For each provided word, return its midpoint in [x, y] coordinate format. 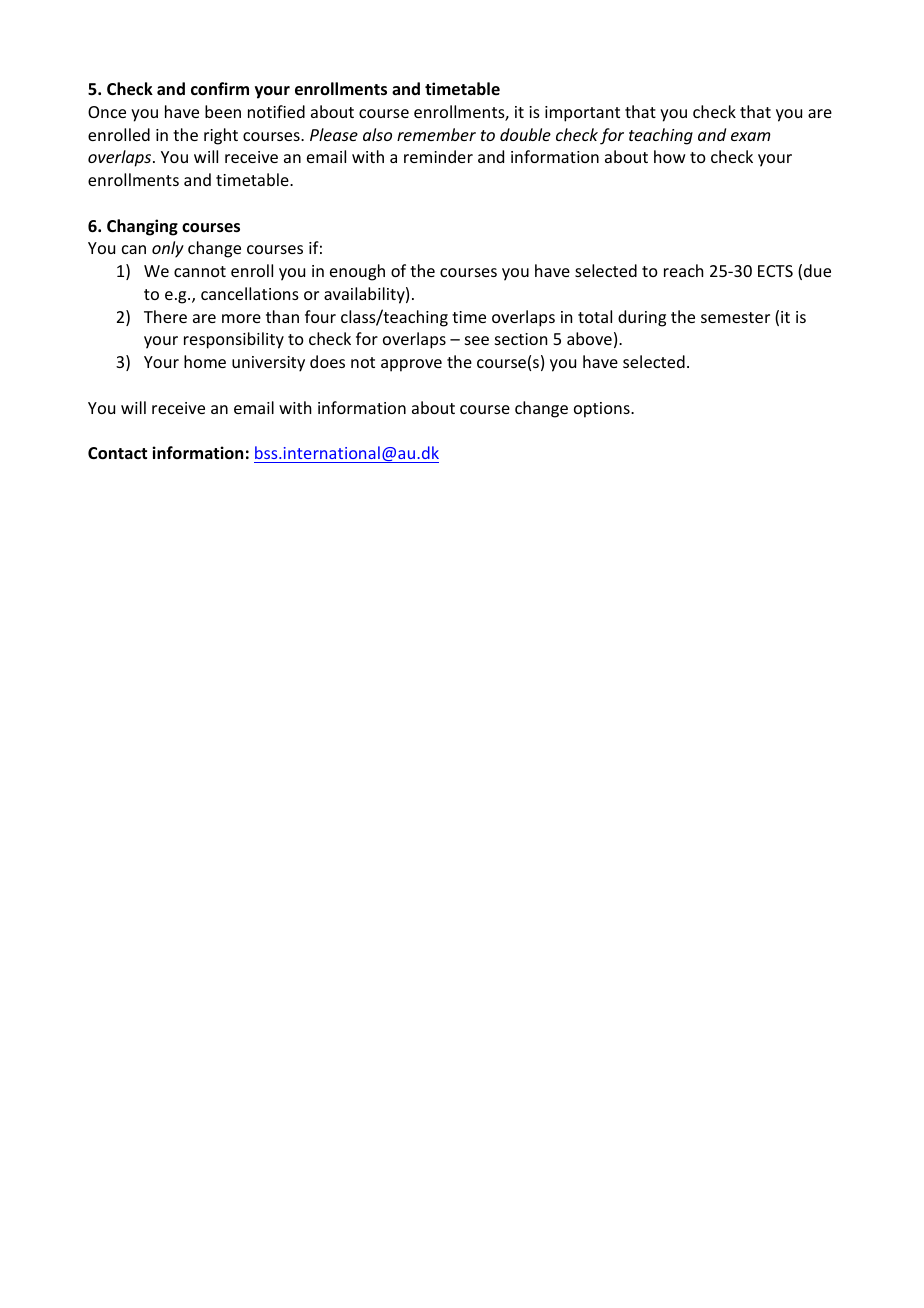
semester [735, 317]
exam [751, 136]
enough [357, 272]
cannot [200, 271]
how [670, 156]
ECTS [775, 271]
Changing [142, 227]
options [603, 410]
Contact [117, 453]
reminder [438, 156]
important [582, 114]
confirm [220, 89]
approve [411, 365]
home [205, 361]
